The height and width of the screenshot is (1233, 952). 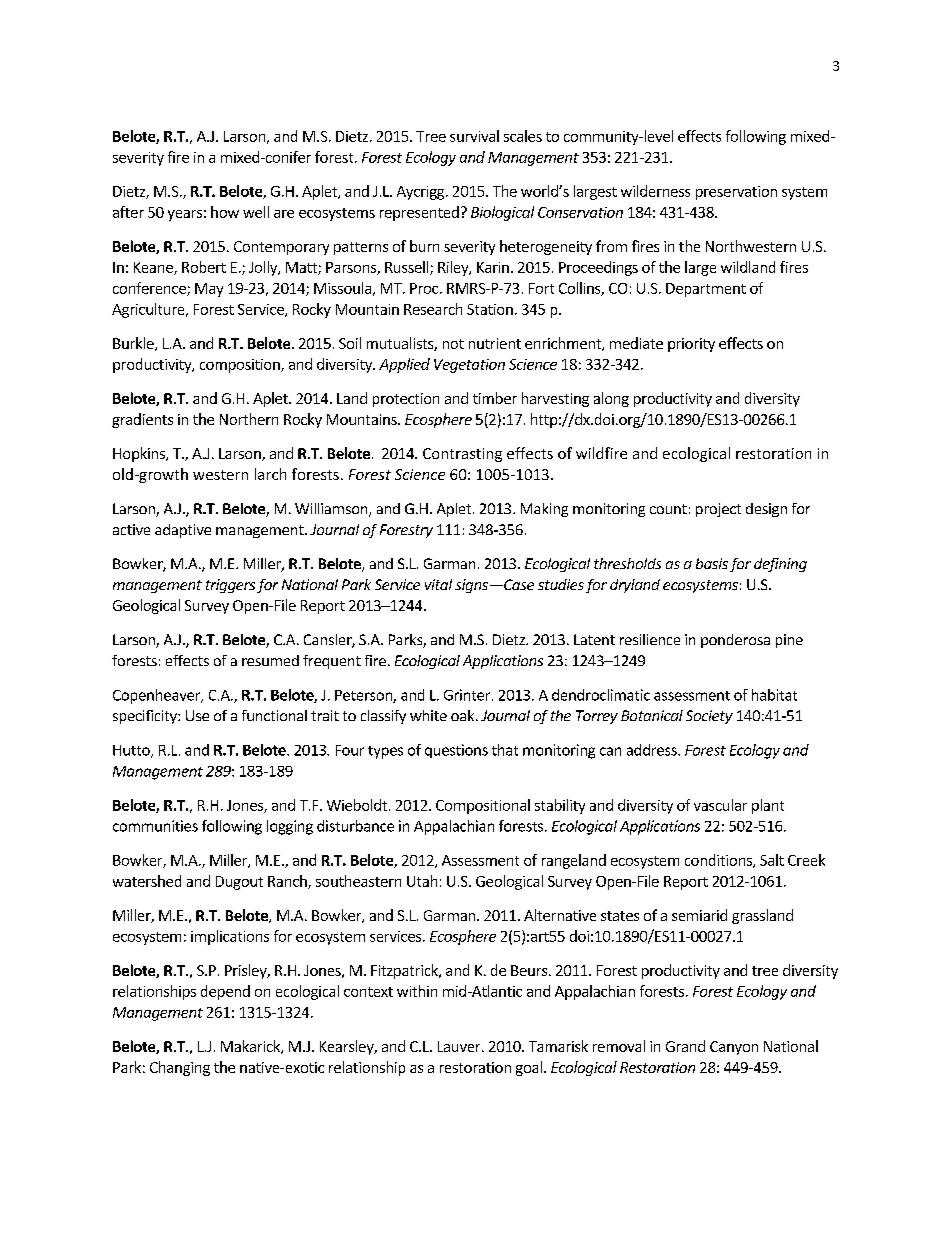 What do you see at coordinates (735, 641) in the screenshot?
I see `ponderosa` at bounding box center [735, 641].
